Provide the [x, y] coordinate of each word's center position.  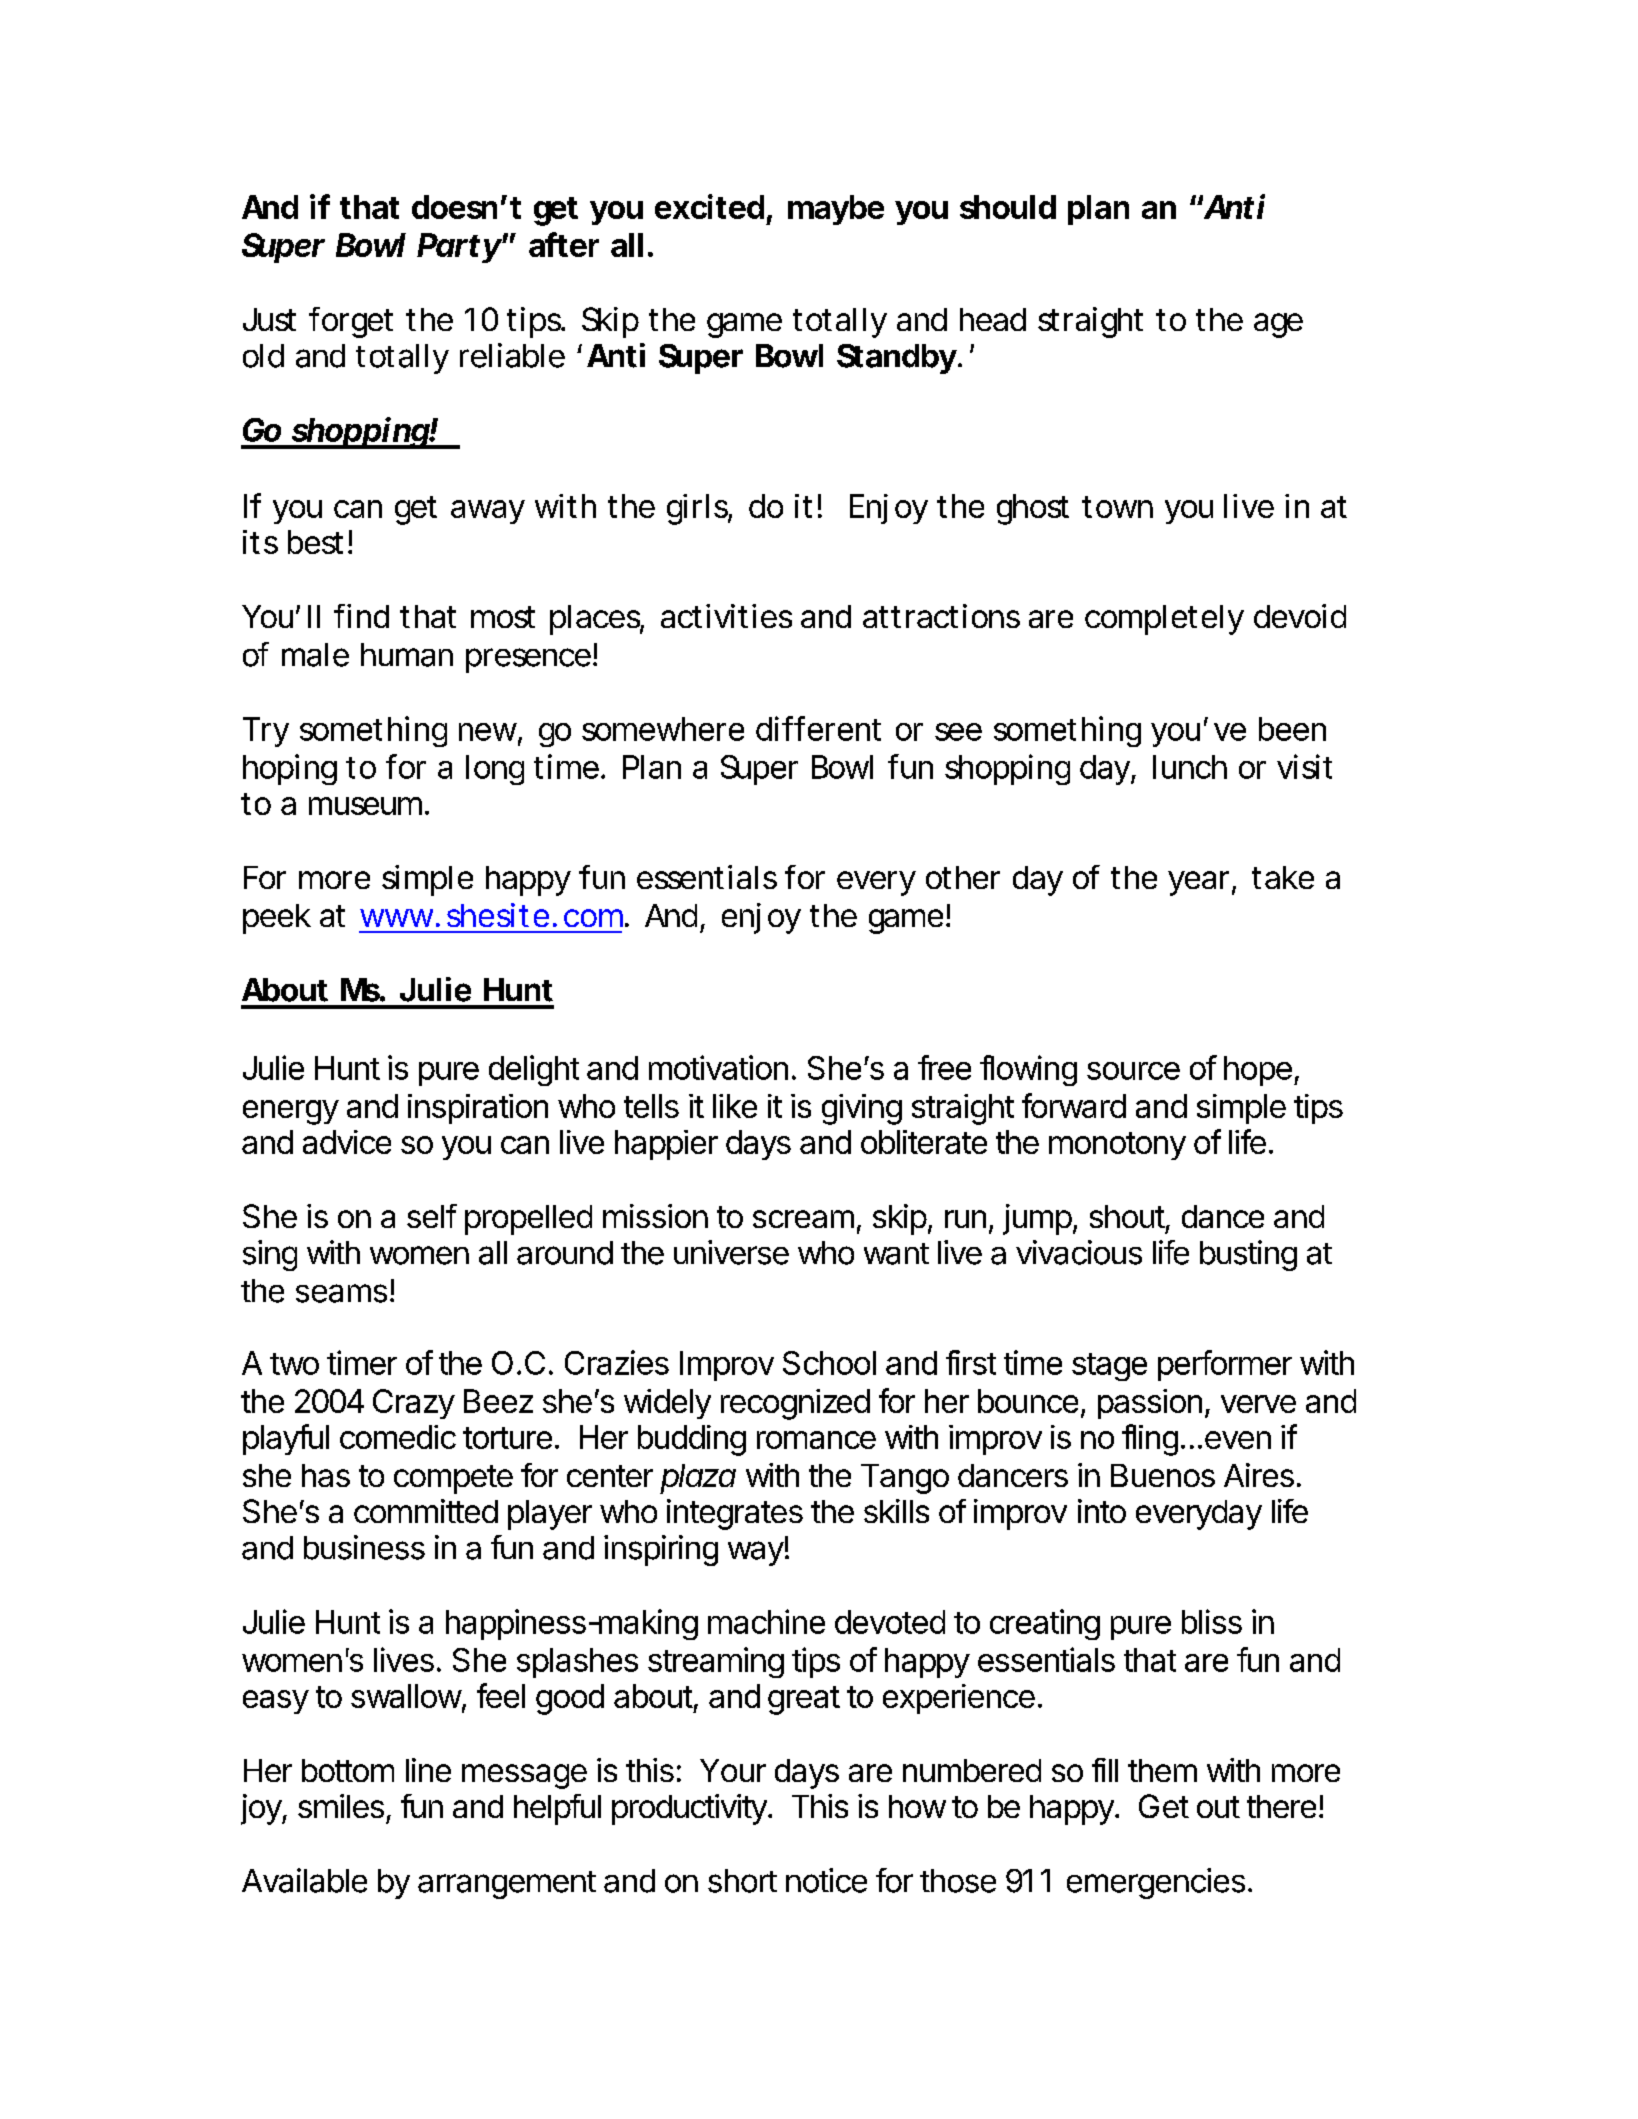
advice [347, 1142]
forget [351, 322]
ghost [1033, 509]
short [742, 1881]
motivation [718, 1067]
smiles [341, 1806]
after [564, 244]
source [1133, 1071]
